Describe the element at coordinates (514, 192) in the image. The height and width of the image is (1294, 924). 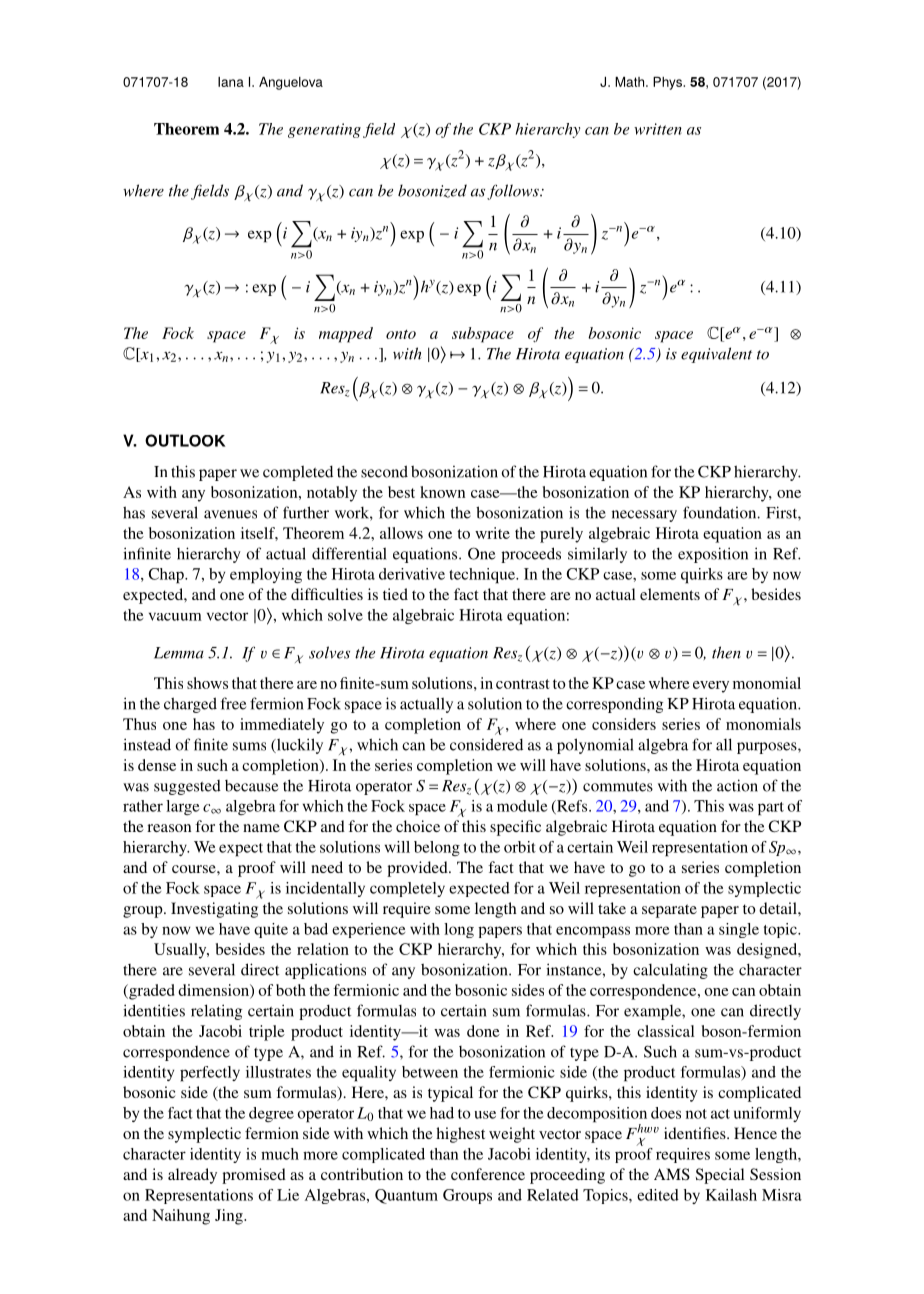
I see `follows` at that location.
